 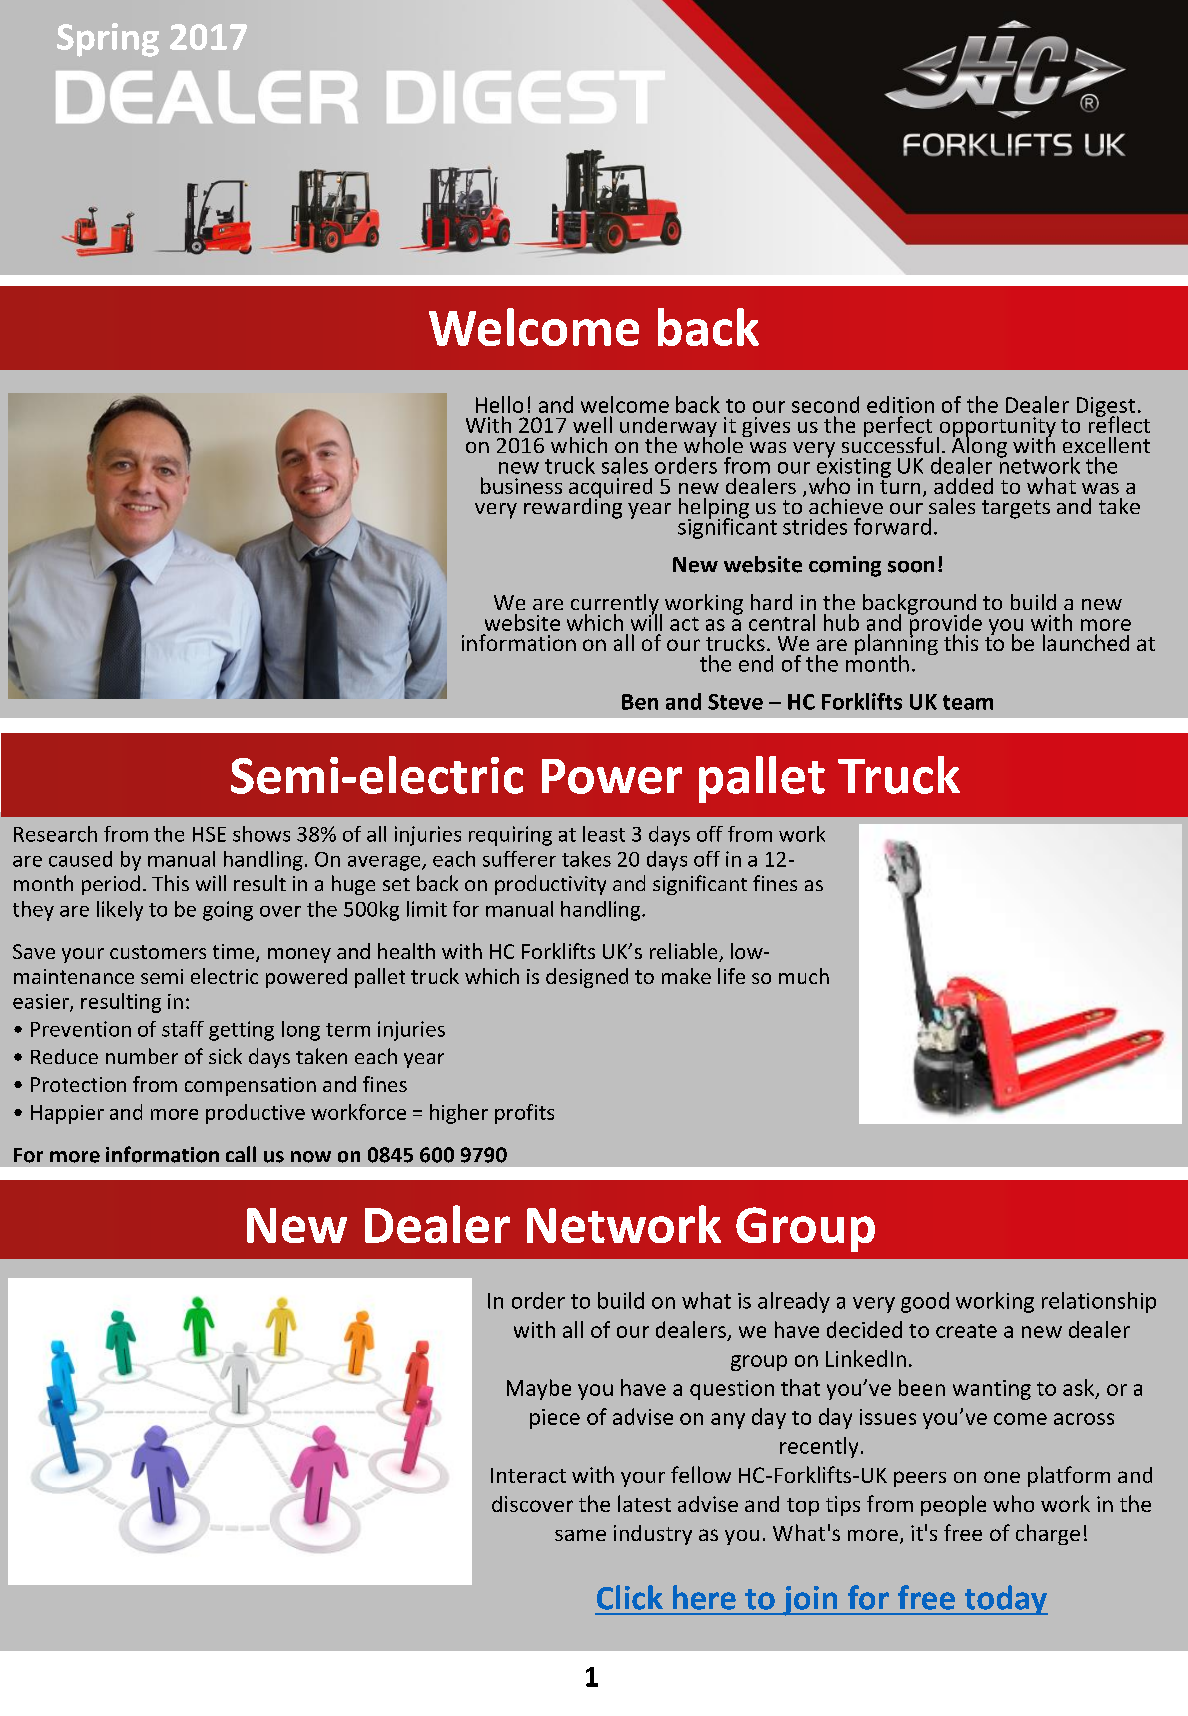 What do you see at coordinates (900, 404) in the screenshot?
I see `edition` at bounding box center [900, 404].
